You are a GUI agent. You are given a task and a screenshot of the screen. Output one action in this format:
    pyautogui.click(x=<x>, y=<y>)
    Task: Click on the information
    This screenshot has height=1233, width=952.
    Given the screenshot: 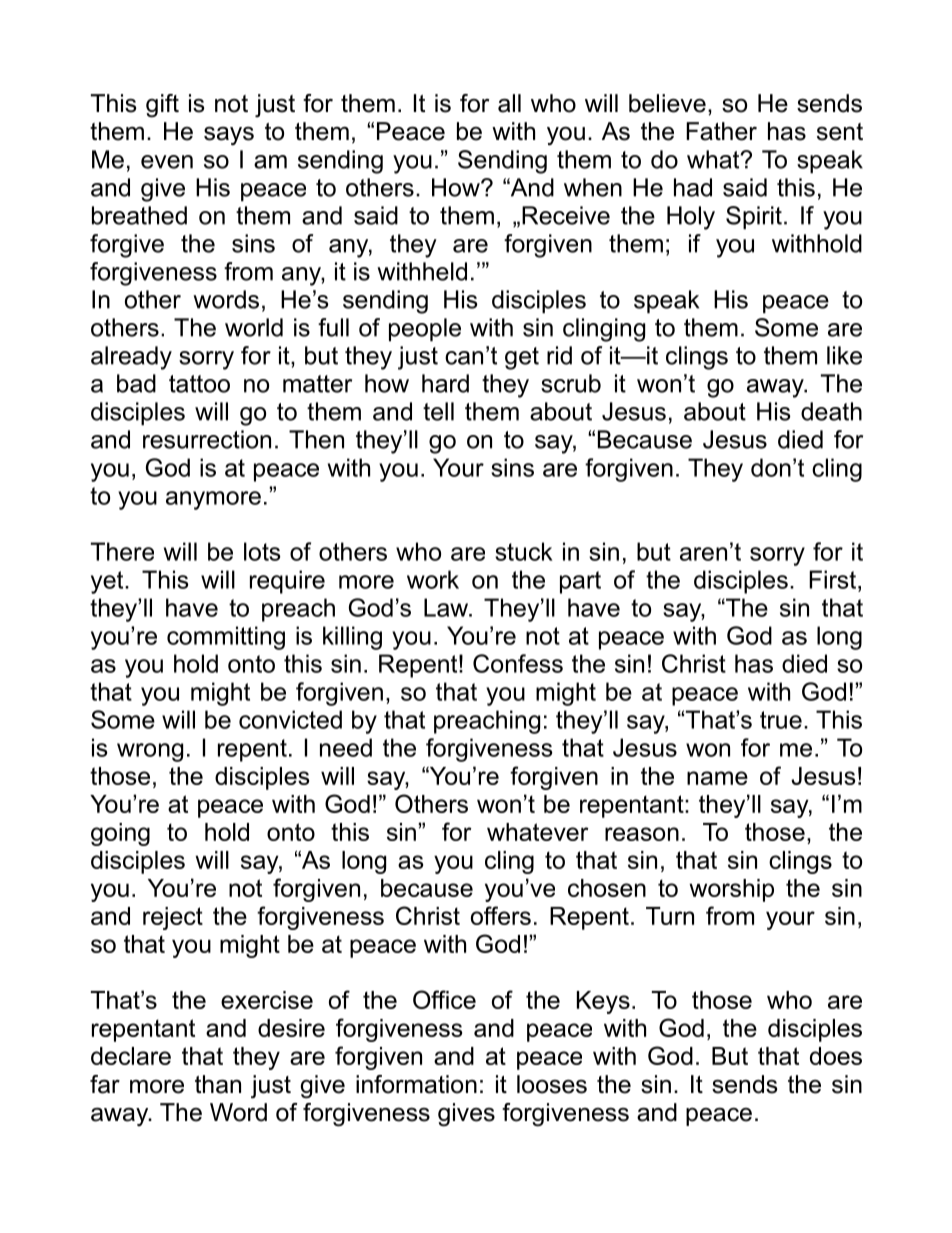 What is the action you would take?
    pyautogui.click(x=416, y=1084)
